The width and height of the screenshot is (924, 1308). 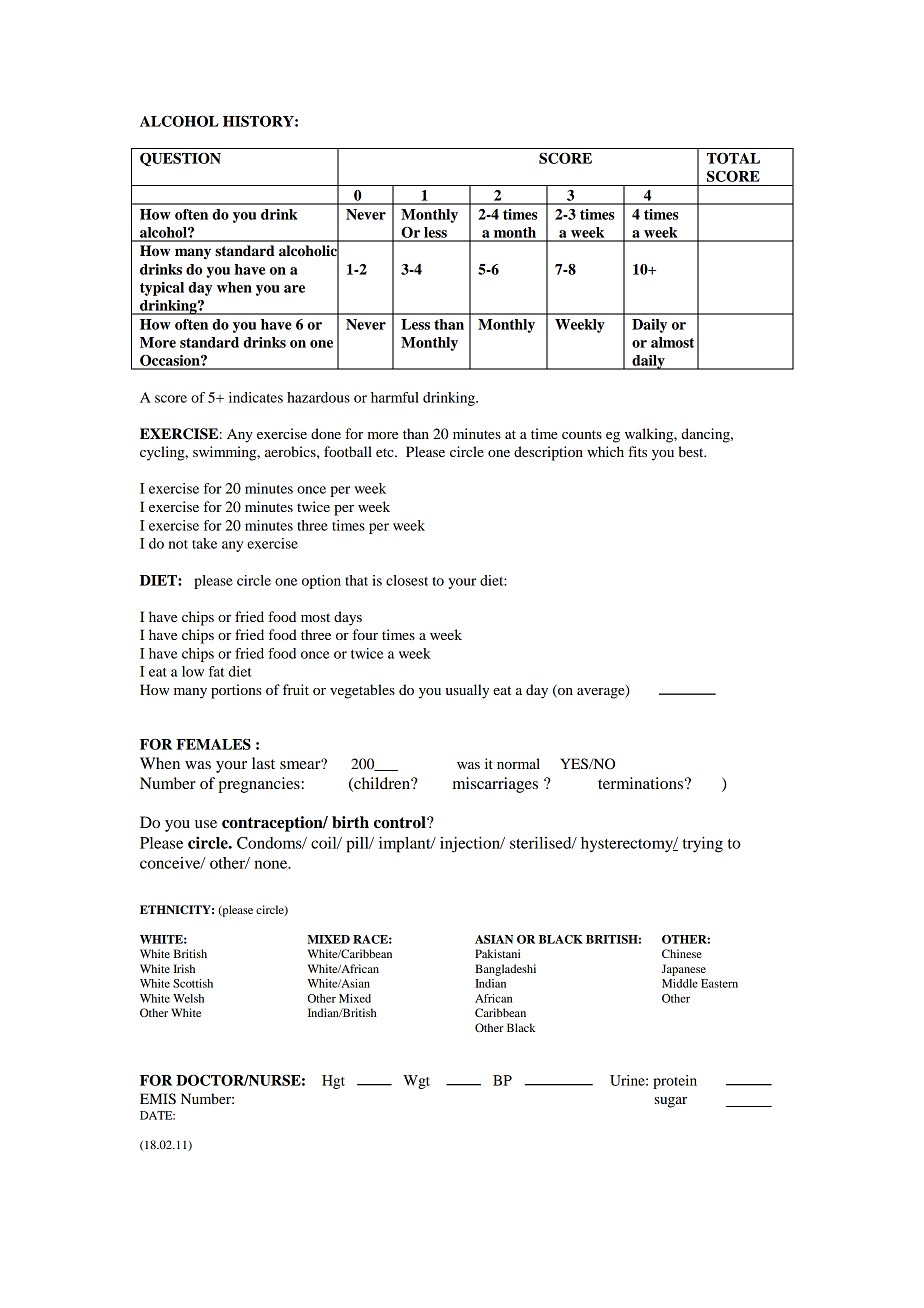 I want to click on usually, so click(x=467, y=691).
